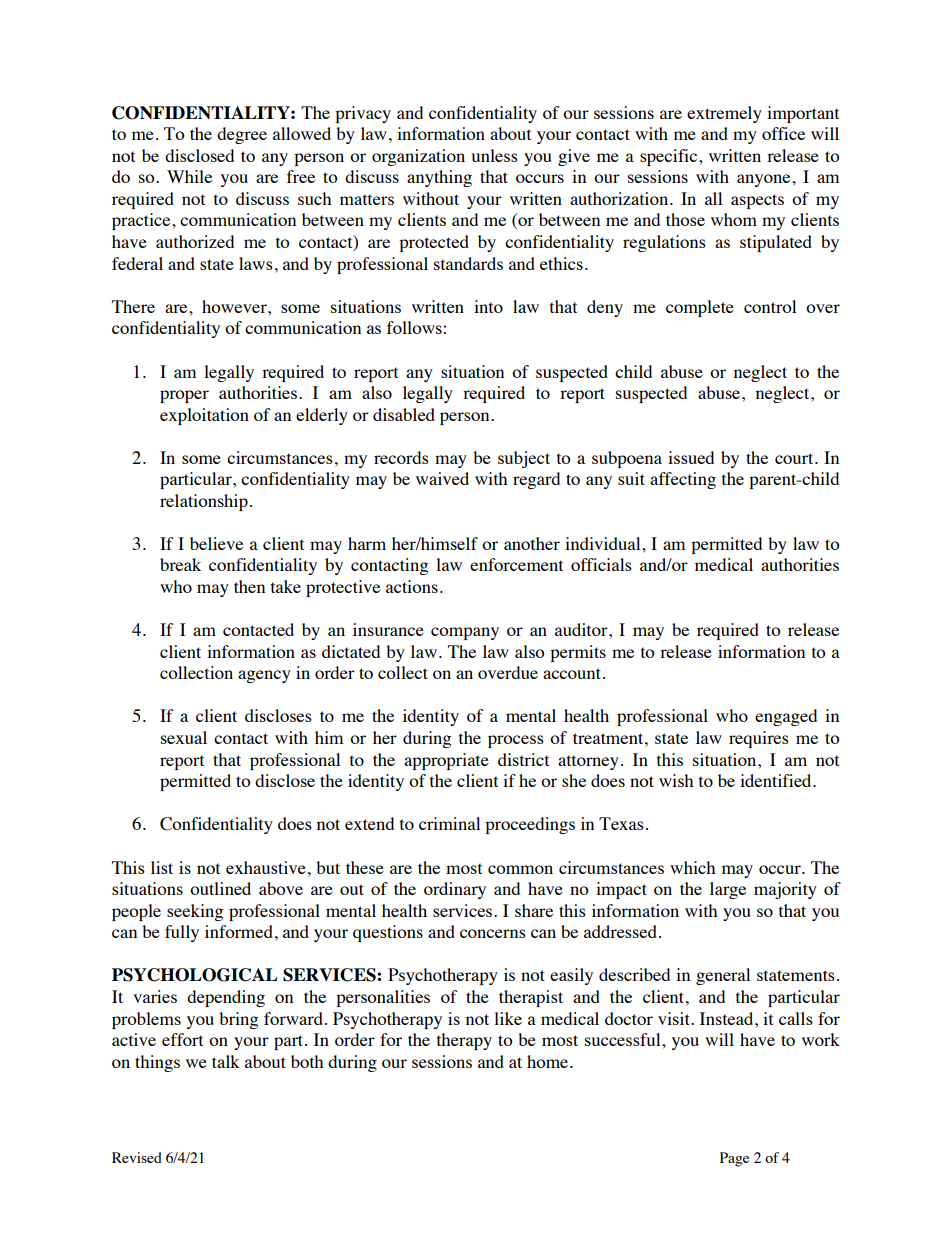 The width and height of the screenshot is (952, 1233). Describe the element at coordinates (724, 114) in the screenshot. I see `extremely` at that location.
